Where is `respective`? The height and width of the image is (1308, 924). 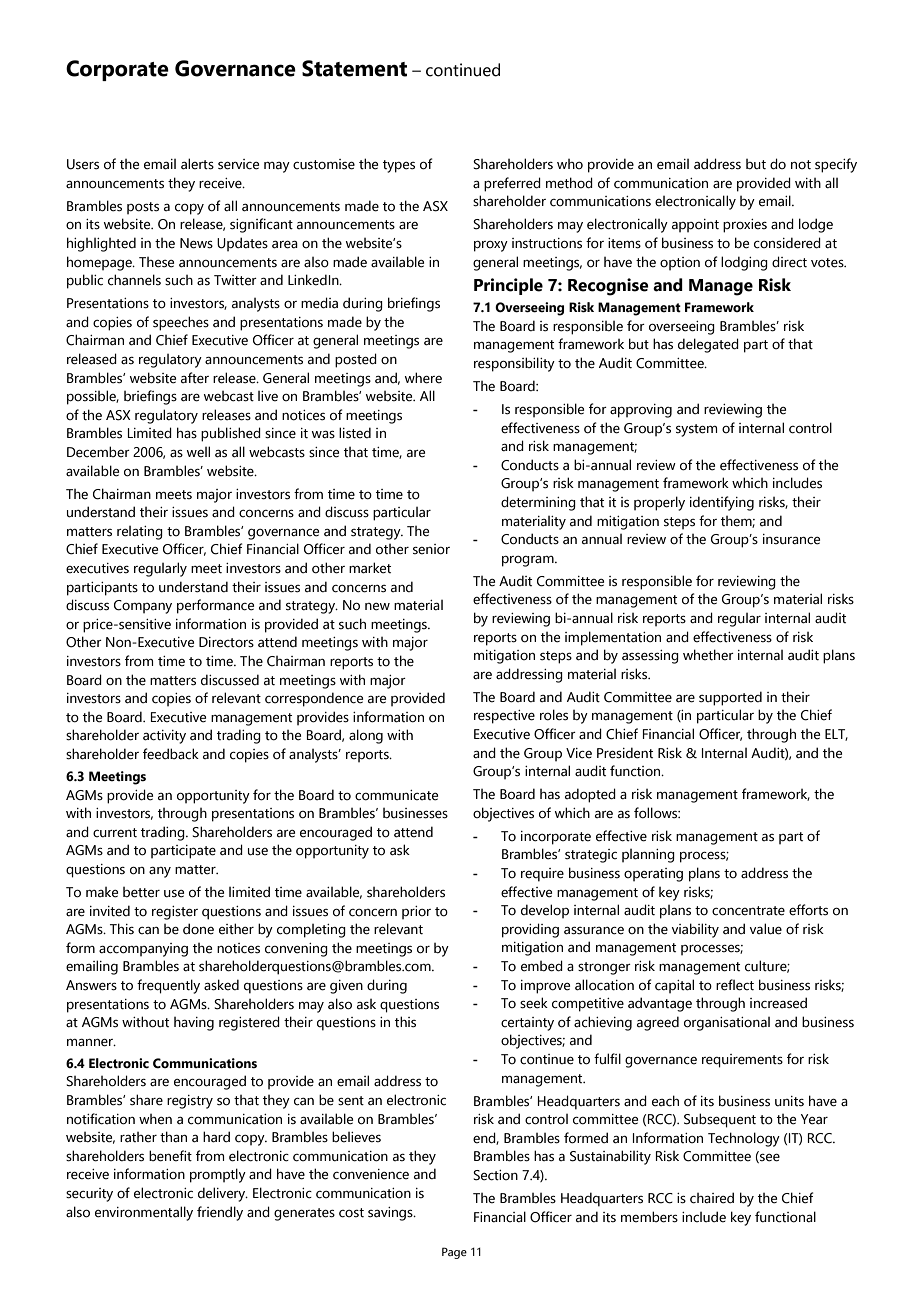
respective is located at coordinates (504, 717).
